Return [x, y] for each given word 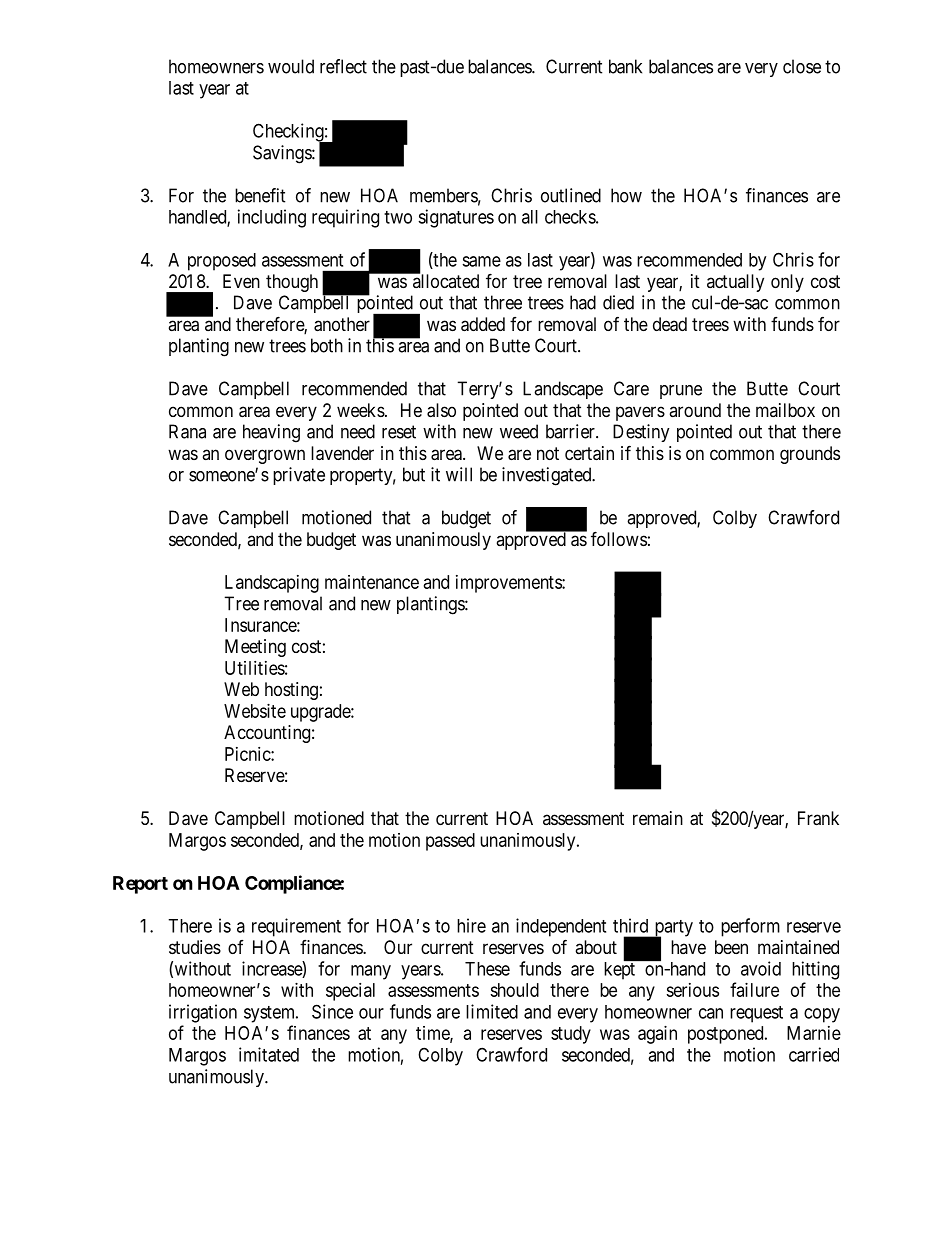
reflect [343, 66]
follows [619, 538]
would [291, 66]
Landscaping [272, 584]
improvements [509, 584]
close [802, 66]
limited [492, 1011]
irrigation [203, 1013]
